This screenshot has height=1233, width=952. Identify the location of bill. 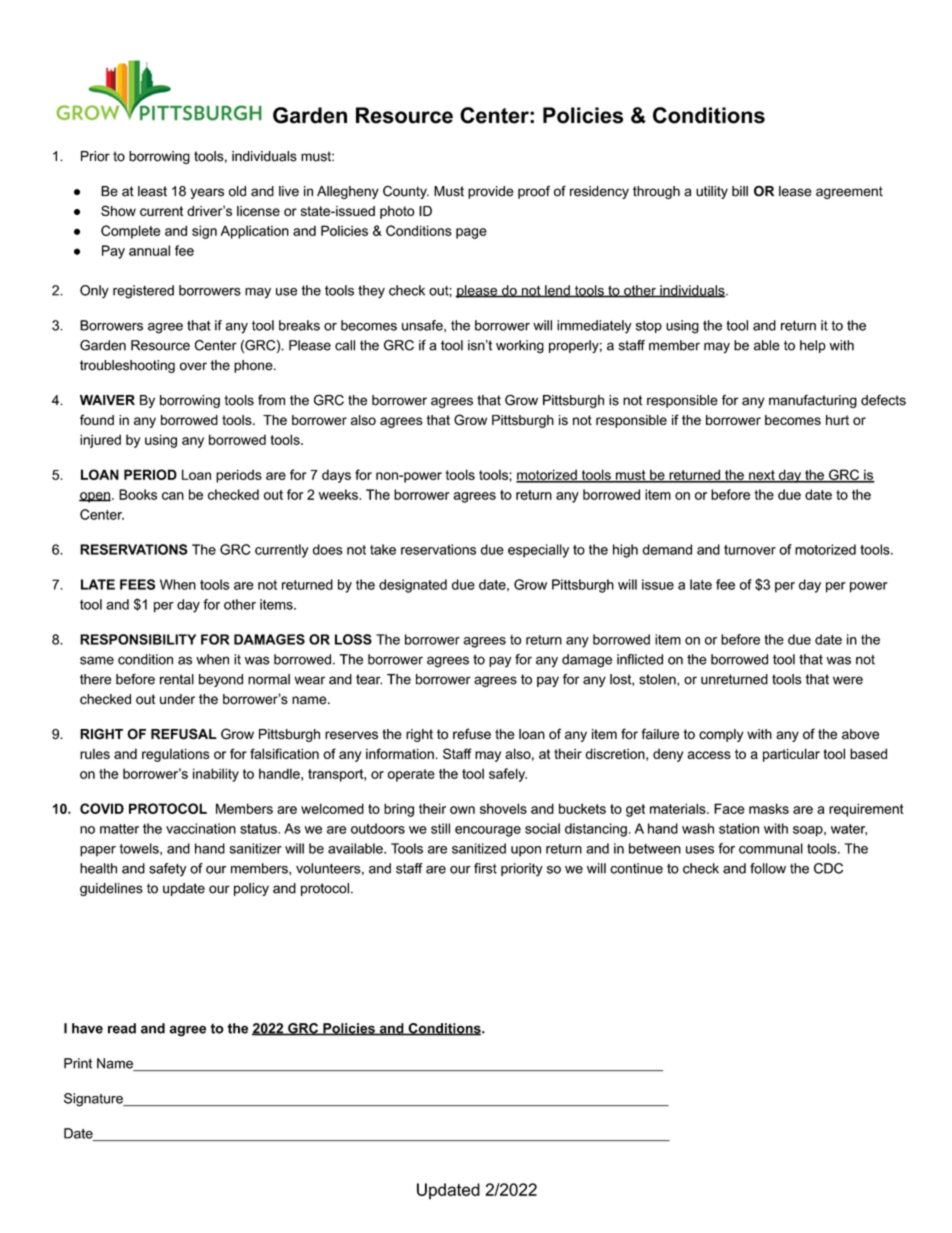
(740, 191).
